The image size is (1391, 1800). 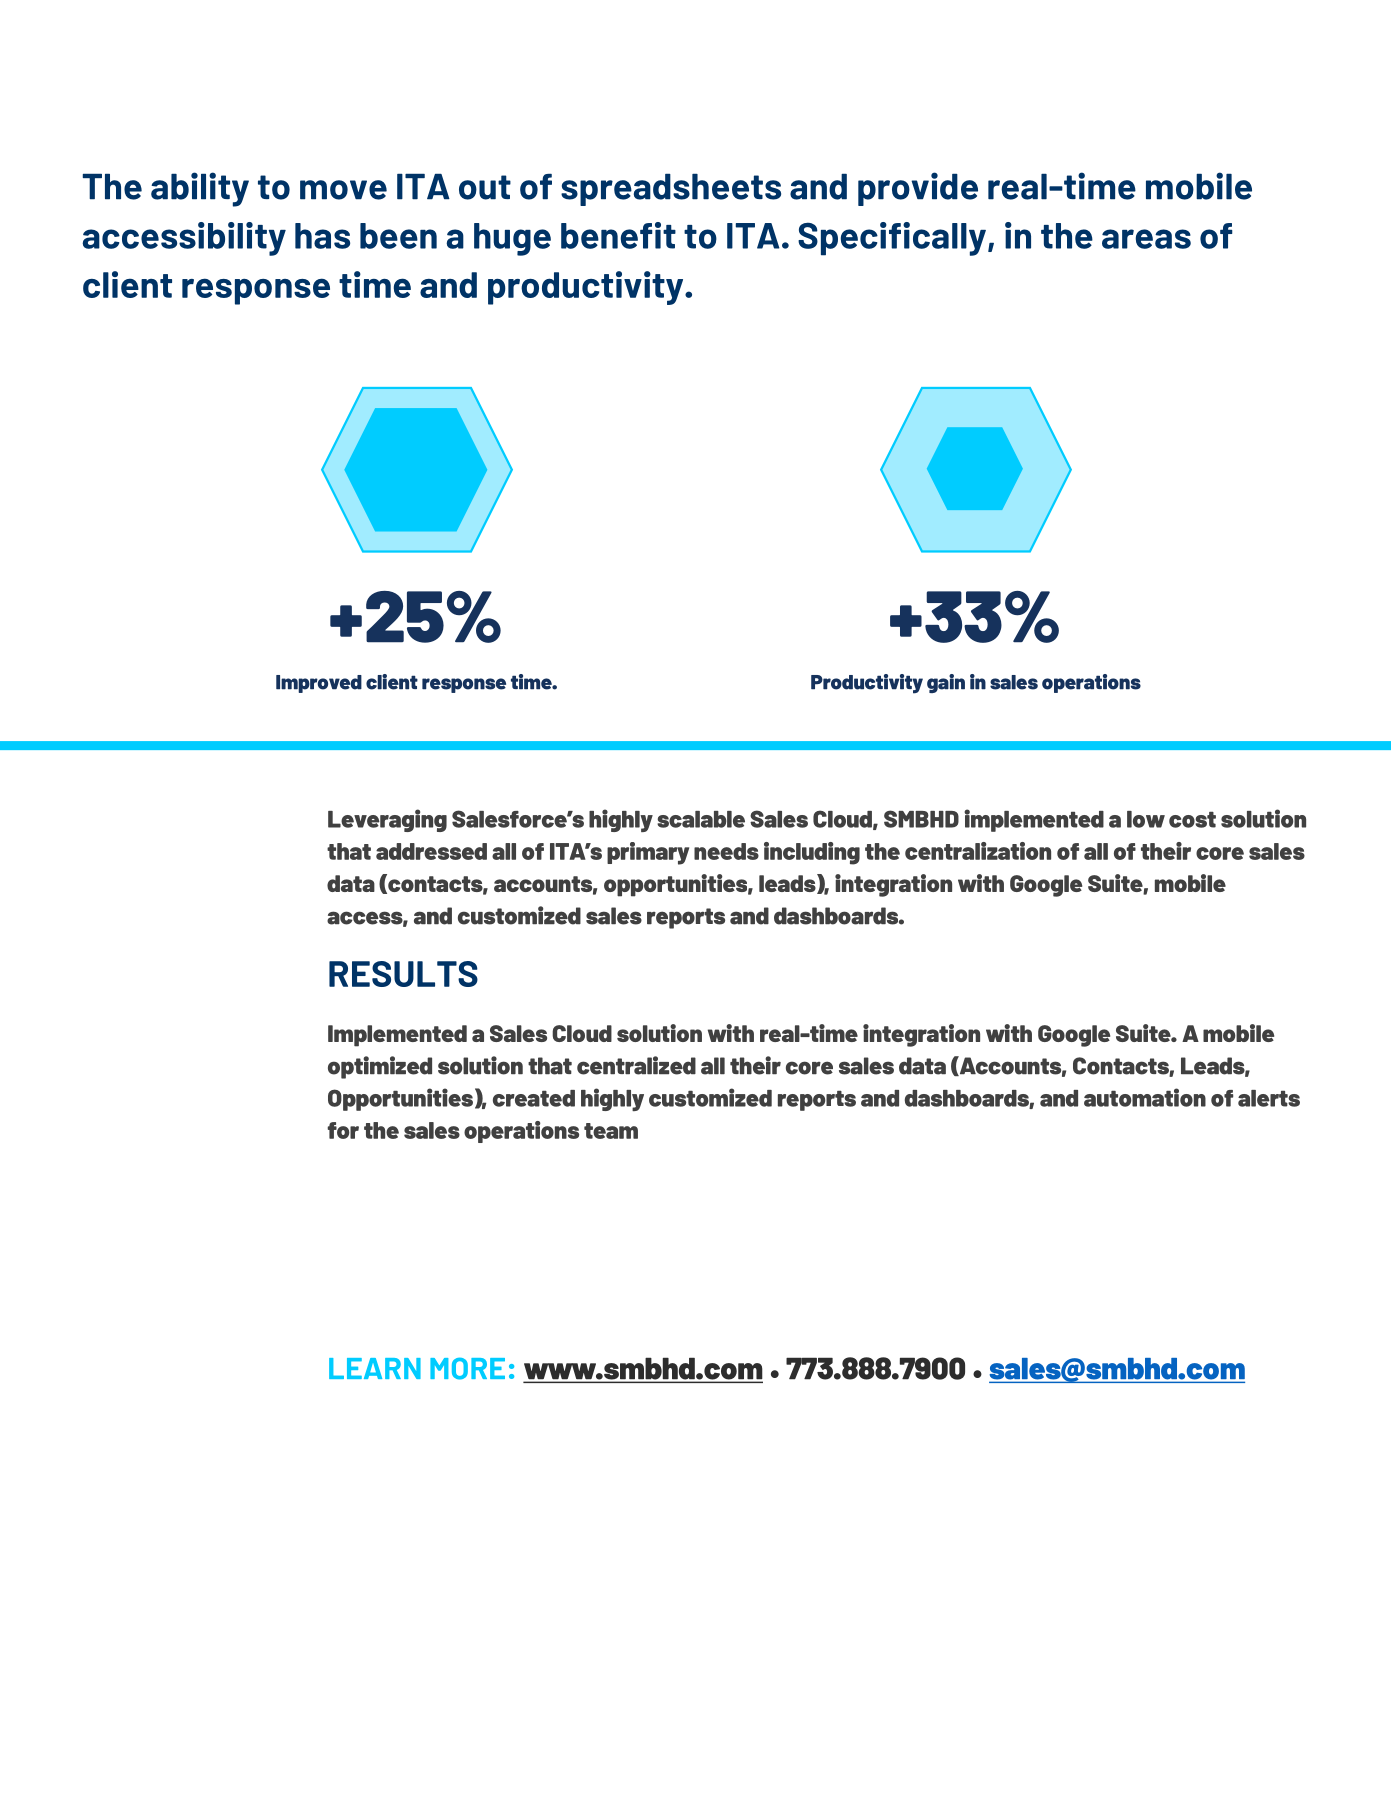 What do you see at coordinates (726, 851) in the screenshot?
I see `needs` at bounding box center [726, 851].
